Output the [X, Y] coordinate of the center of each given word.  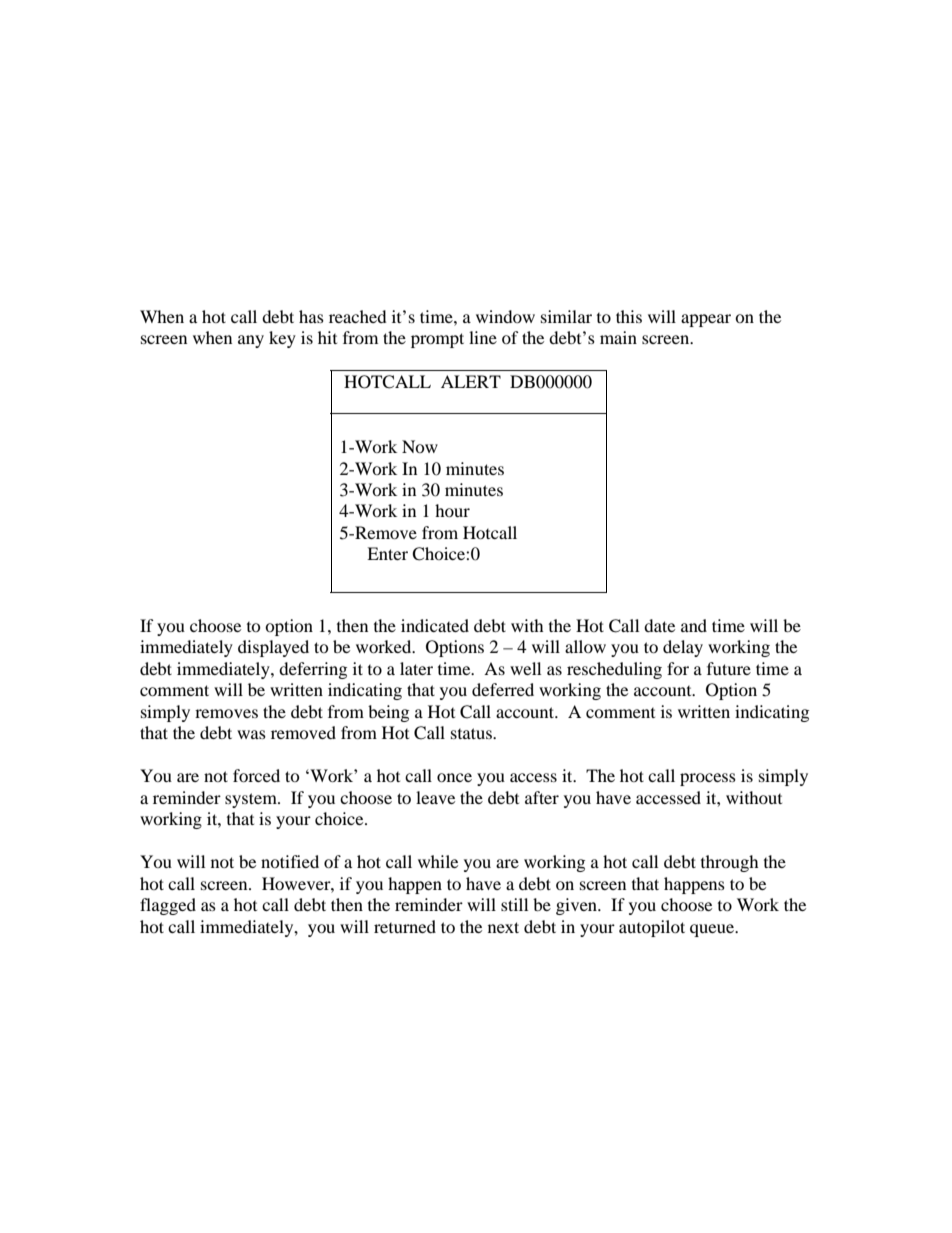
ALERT [471, 381]
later [416, 668]
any [251, 341]
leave [435, 797]
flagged [168, 906]
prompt [437, 340]
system [252, 800]
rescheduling [614, 670]
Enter [387, 553]
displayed [273, 648]
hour [452, 510]
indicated [435, 625]
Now [420, 446]
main [618, 337]
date [659, 625]
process [708, 779]
